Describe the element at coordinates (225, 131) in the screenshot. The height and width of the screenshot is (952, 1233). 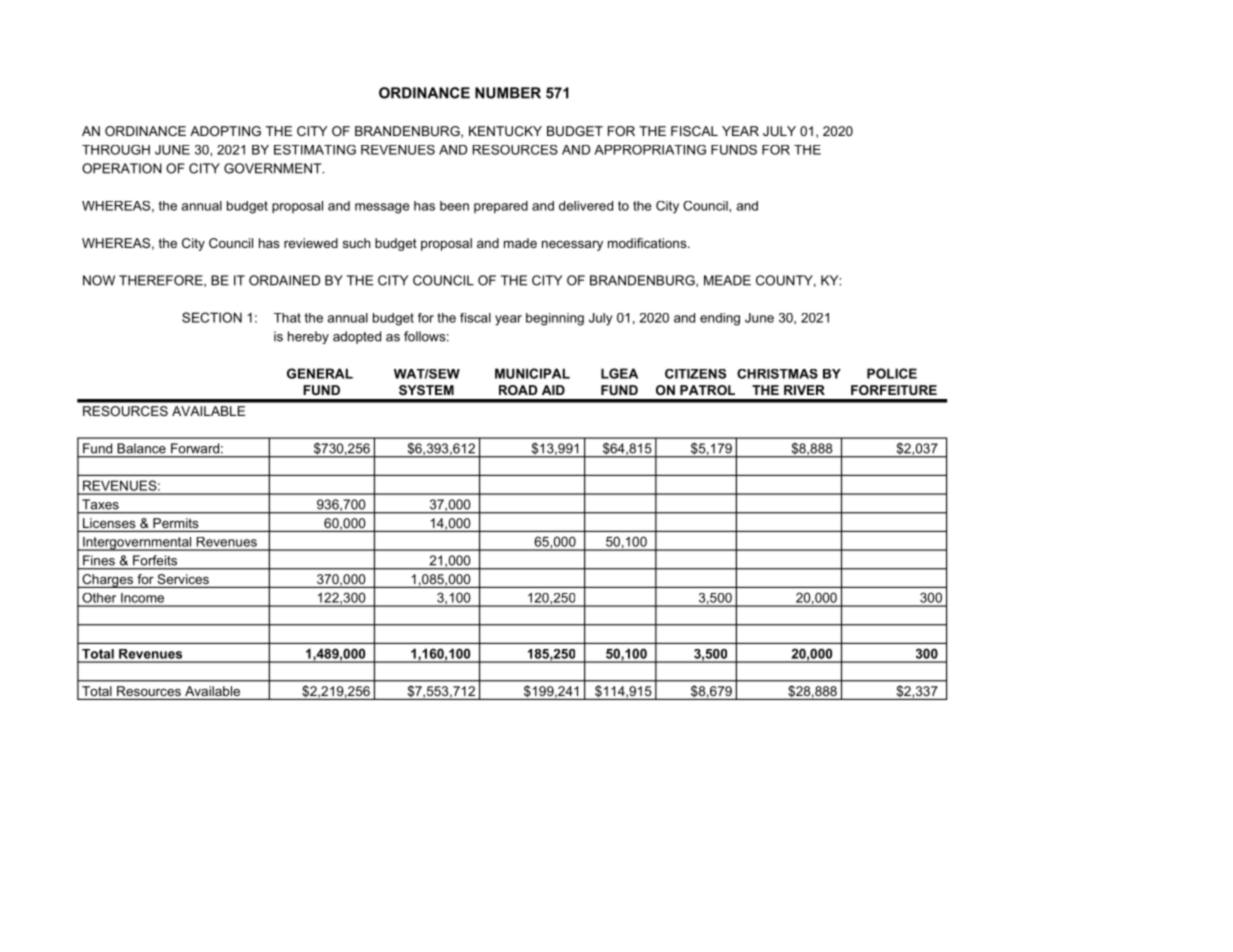
I see `ADOPTING` at that location.
